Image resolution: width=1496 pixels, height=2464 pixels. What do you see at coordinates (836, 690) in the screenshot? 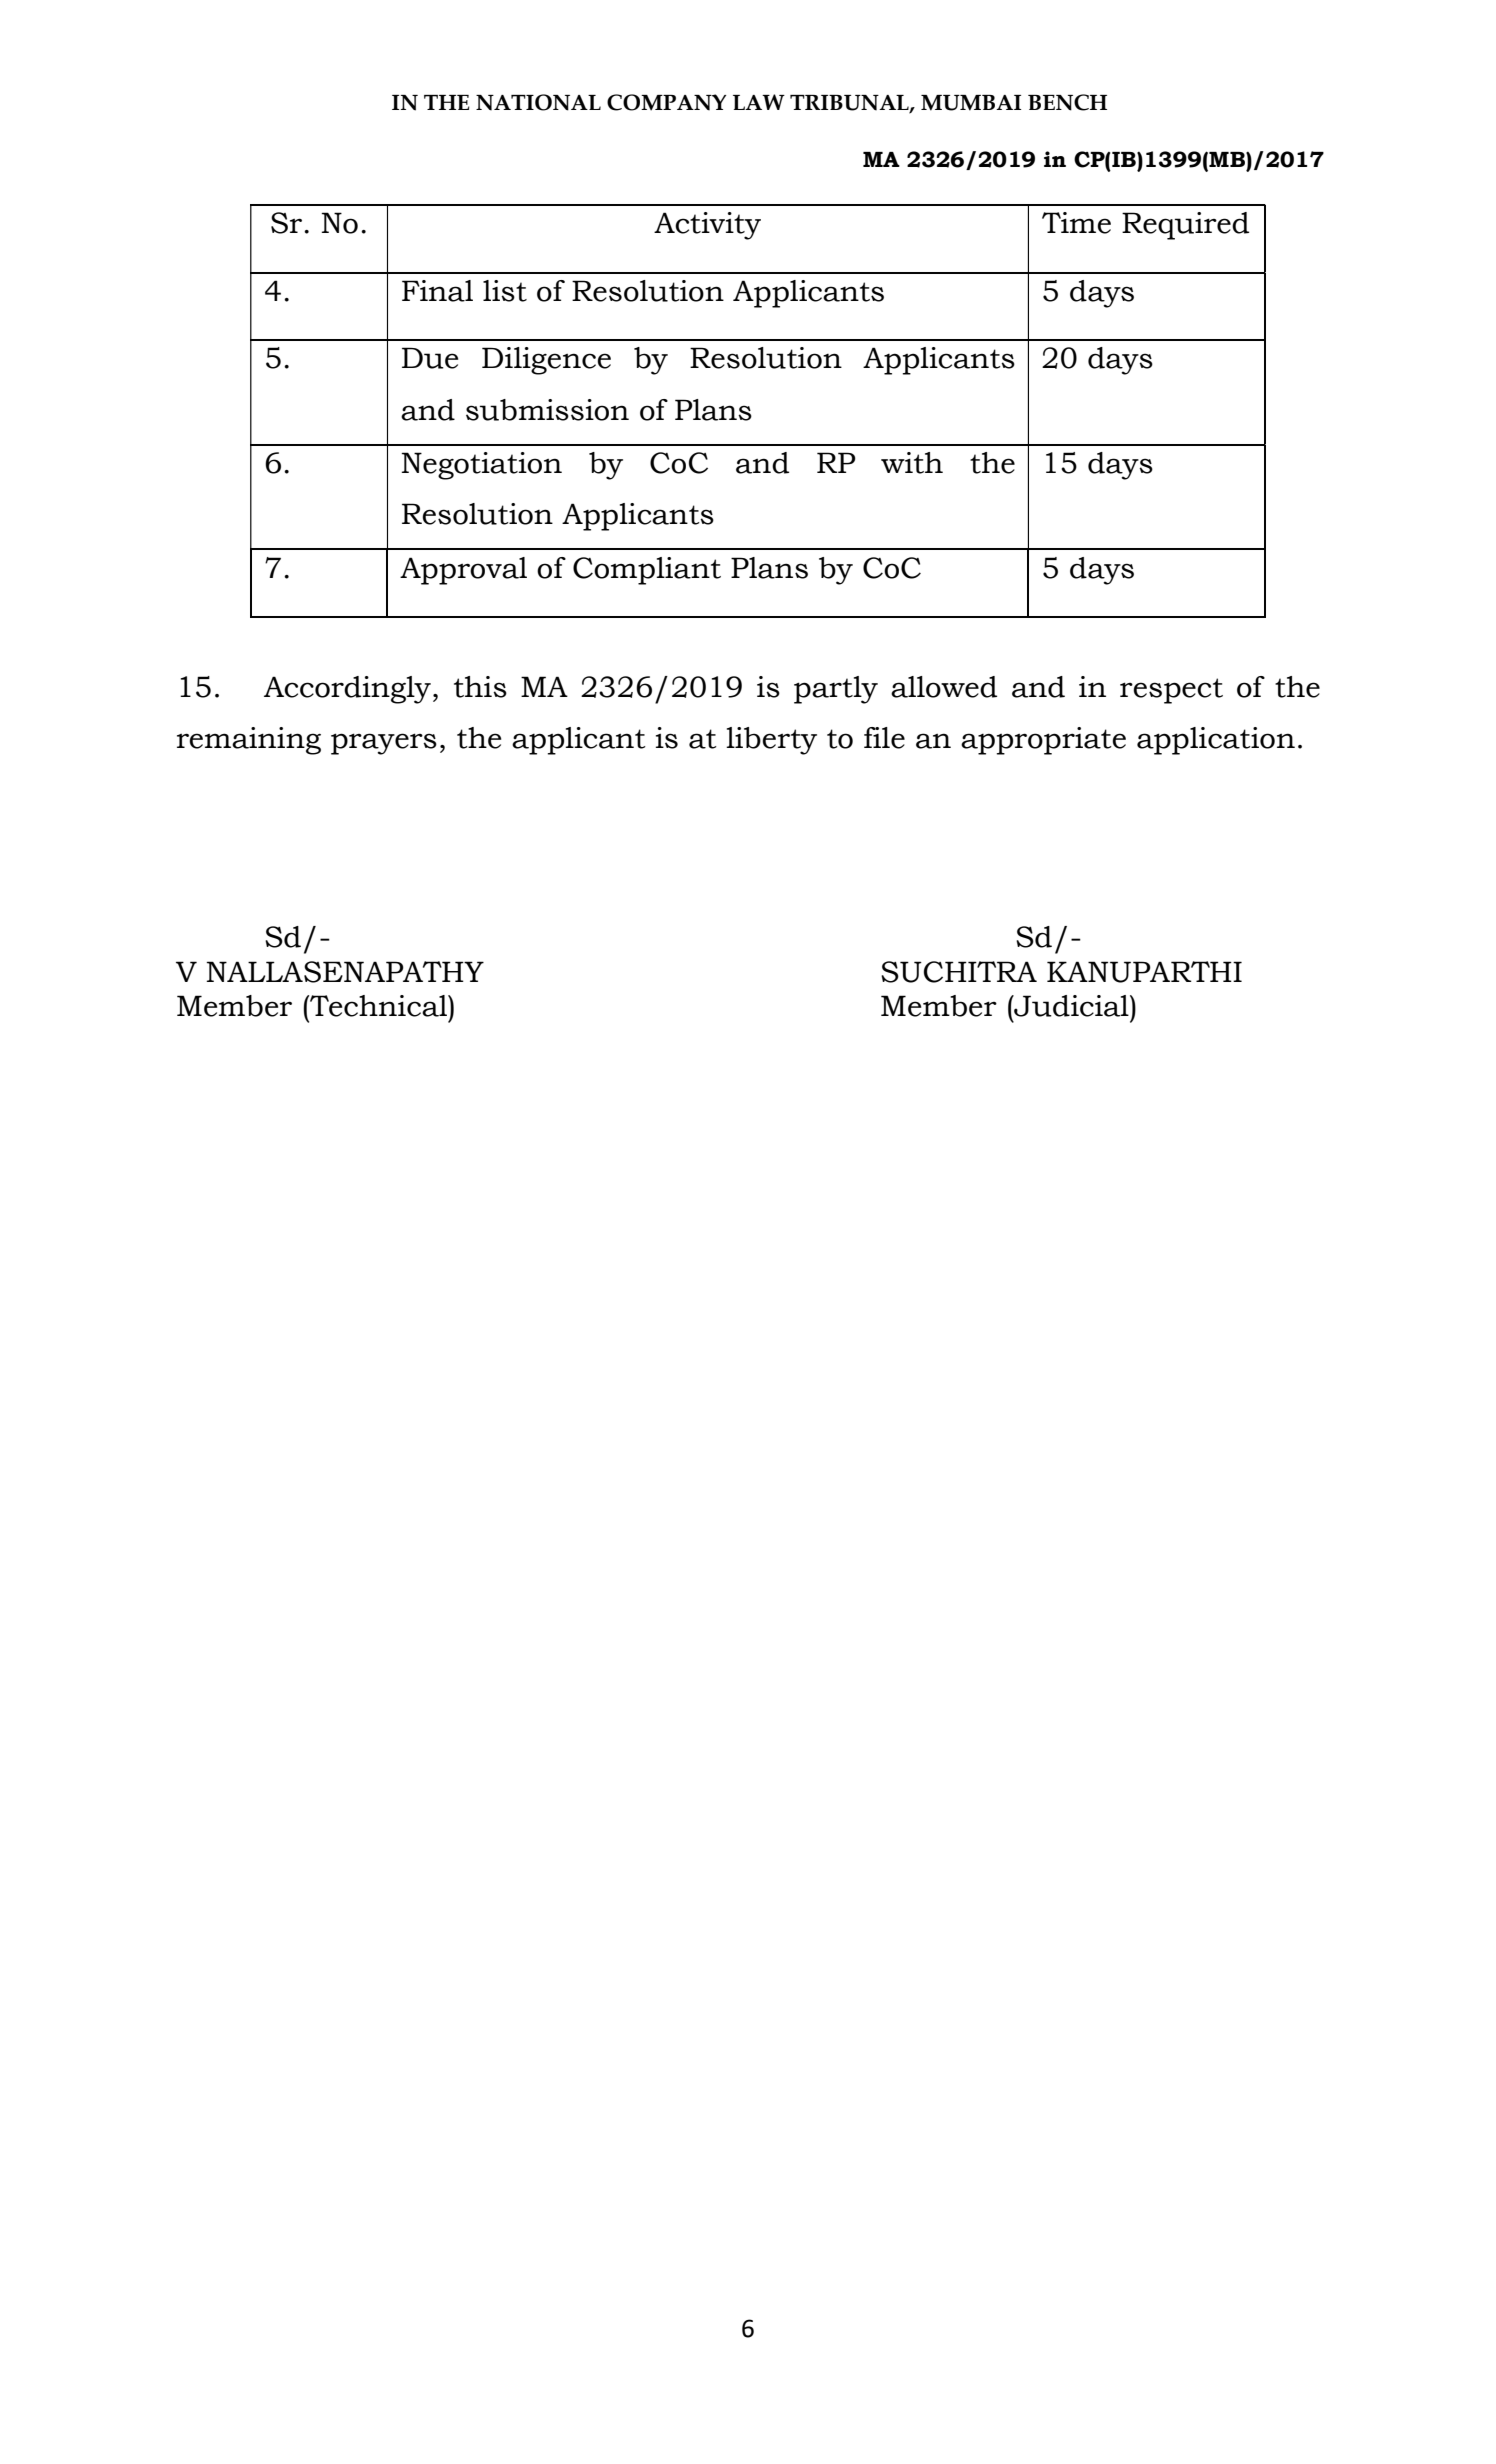
I see `partly` at bounding box center [836, 690].
